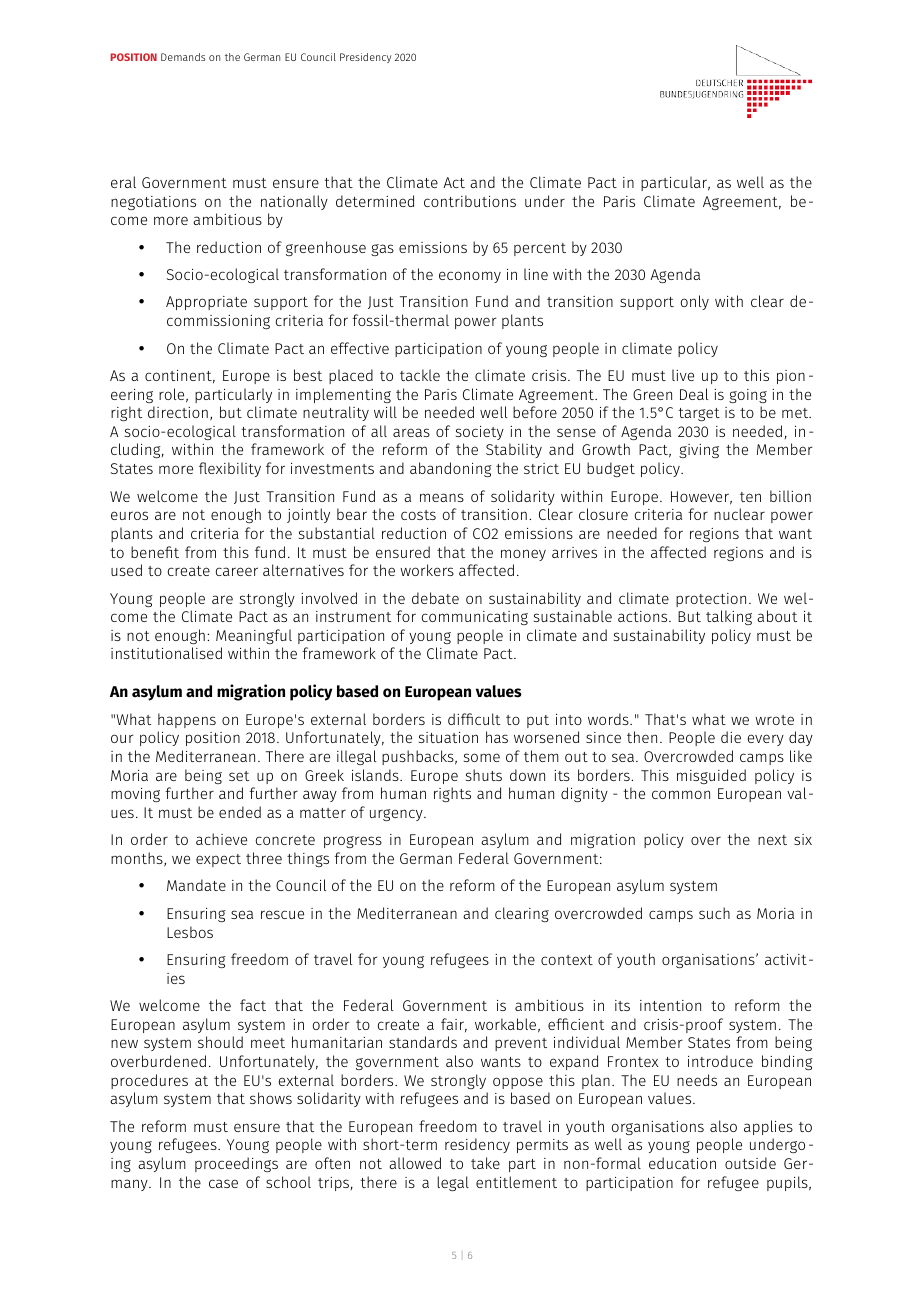  Describe the element at coordinates (699, 451) in the image. I see `giving` at that location.
